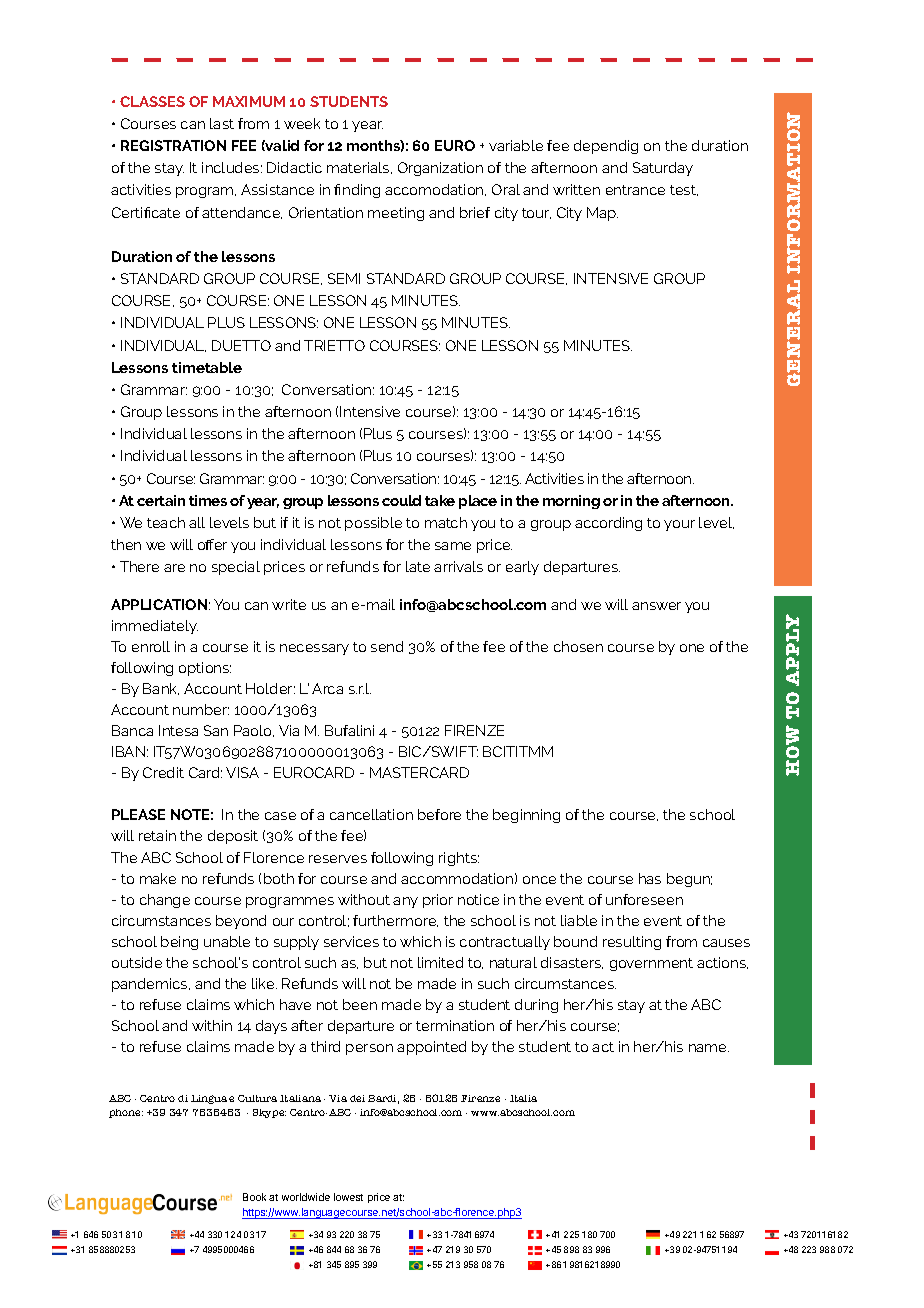 This page has height=1308, width=924. What do you see at coordinates (679, 525) in the page?
I see `your` at bounding box center [679, 525].
